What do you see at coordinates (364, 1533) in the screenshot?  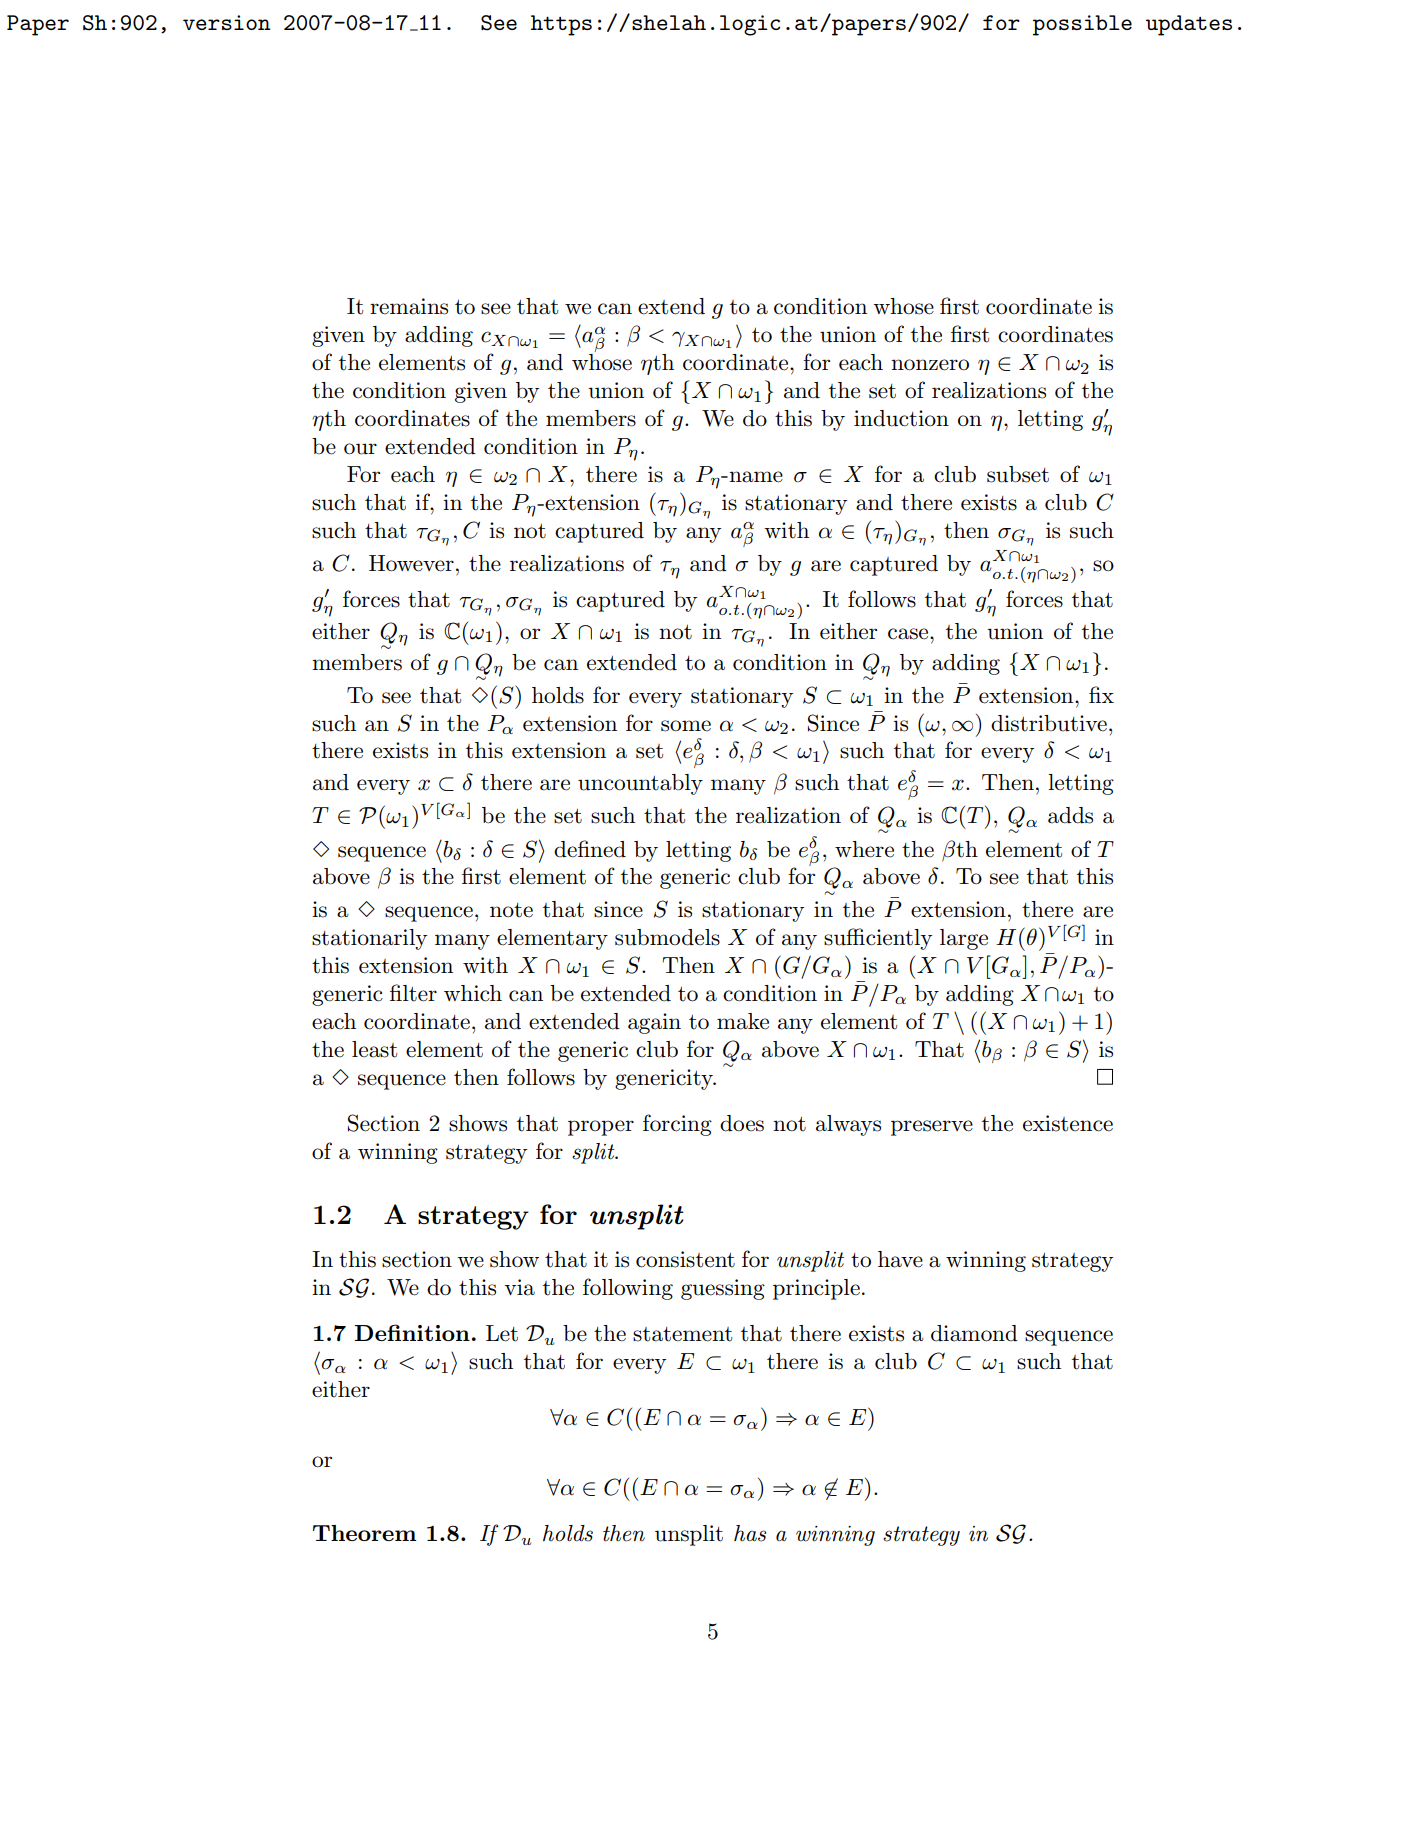 I see `Theorem` at bounding box center [364, 1533].
